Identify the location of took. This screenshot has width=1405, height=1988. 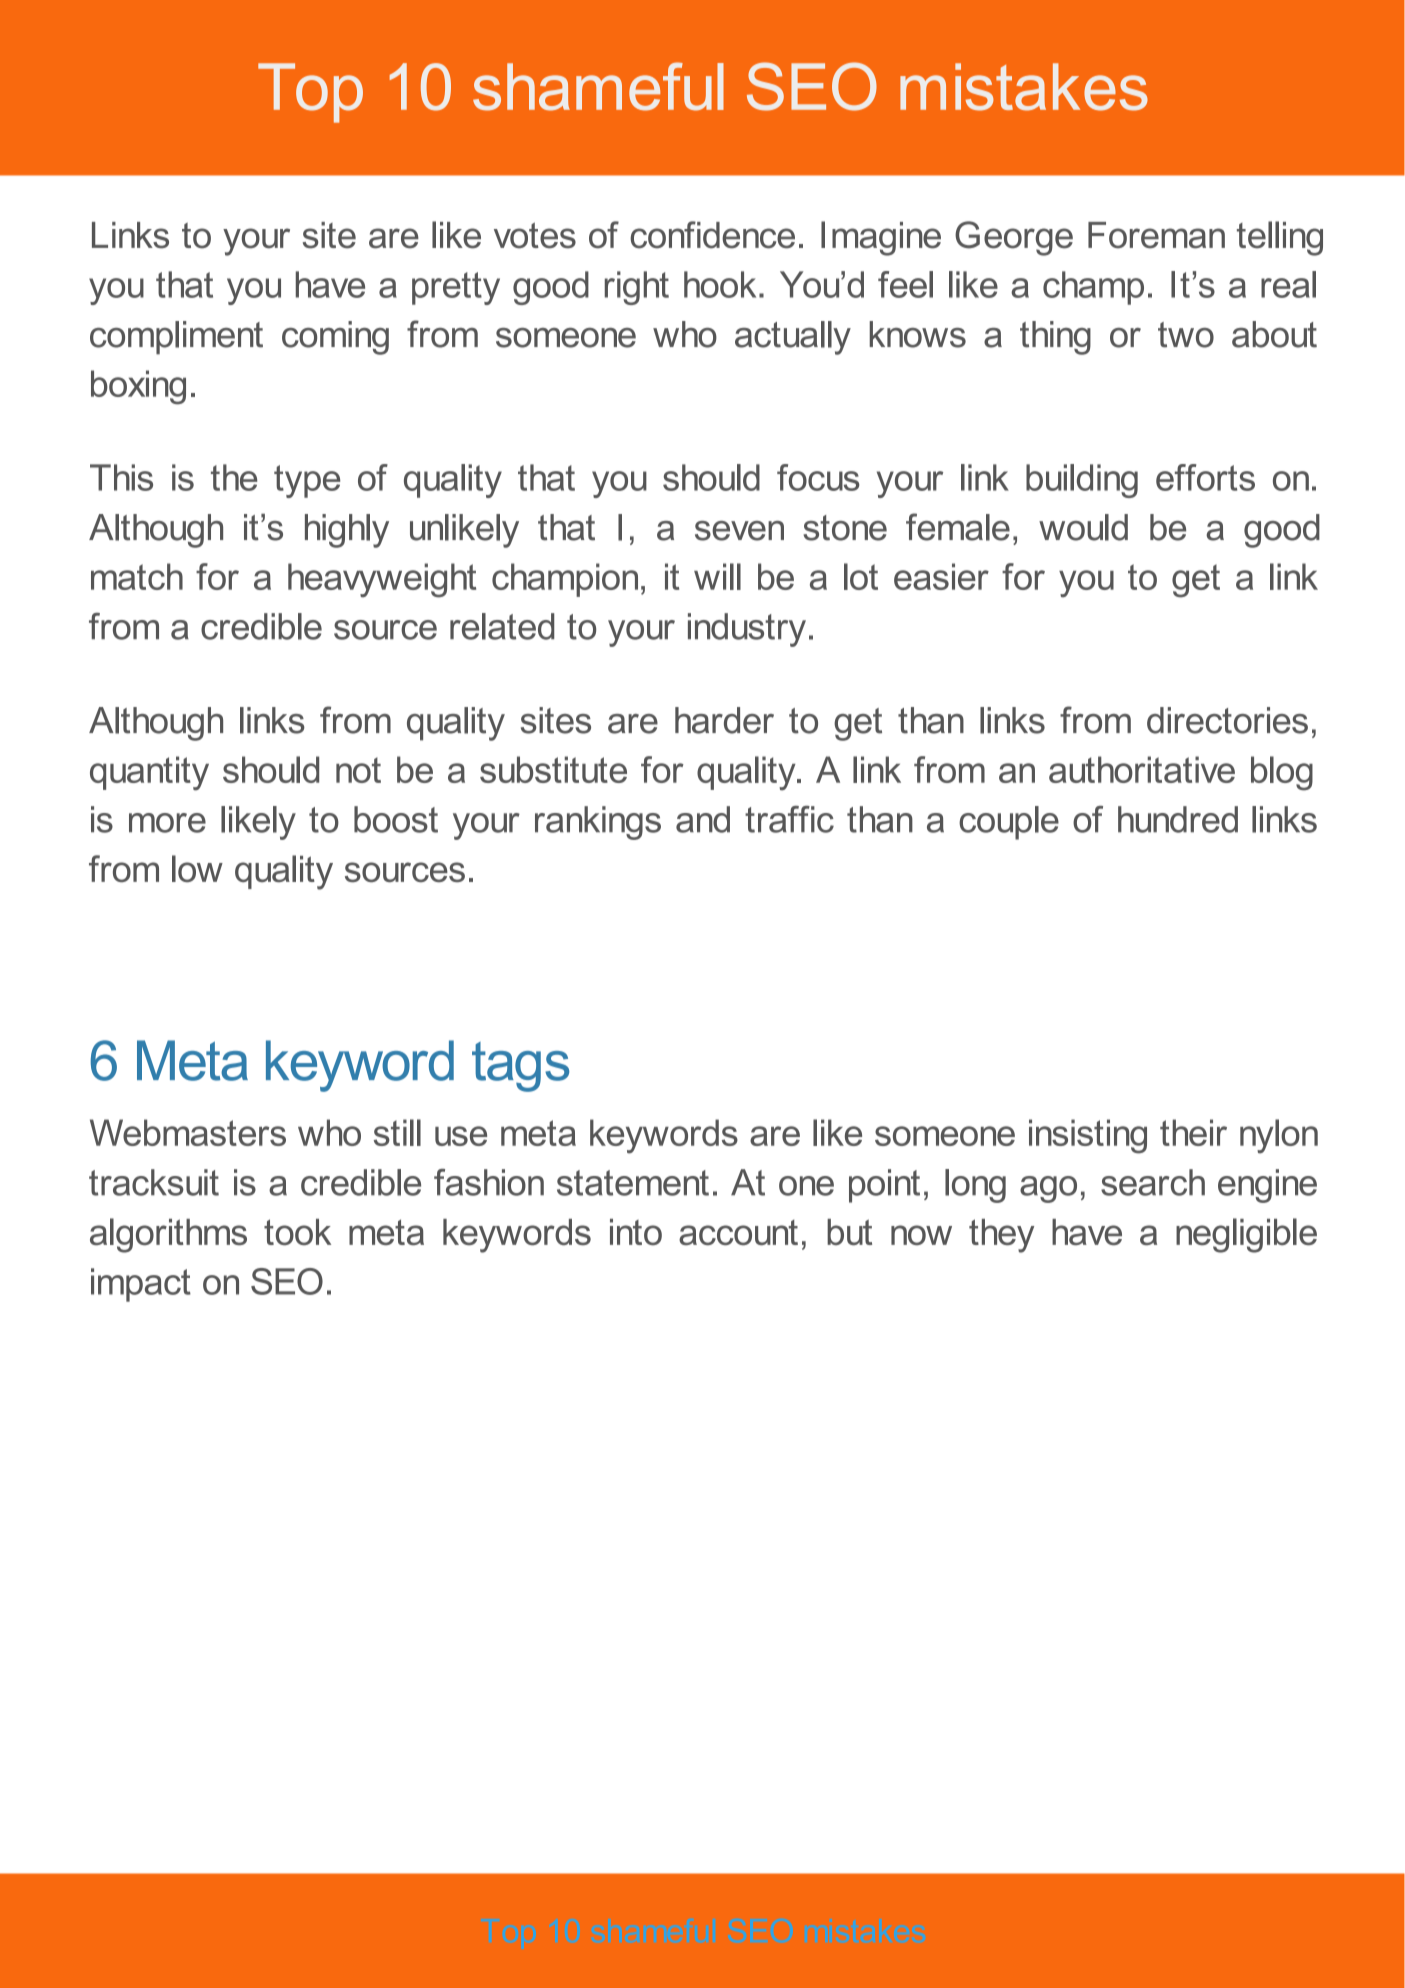
(297, 1232).
